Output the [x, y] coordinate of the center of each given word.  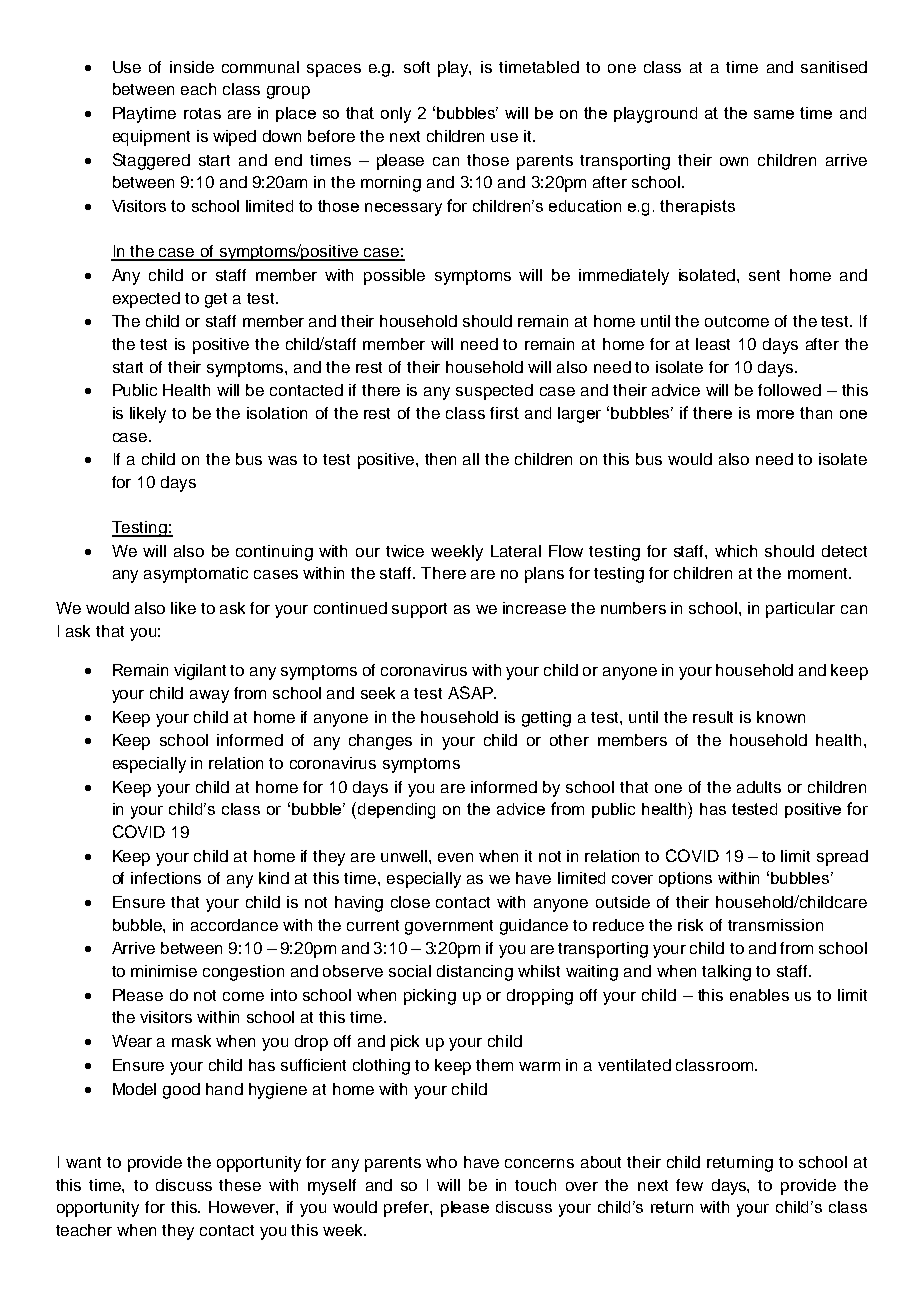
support [419, 610]
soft [417, 67]
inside [192, 67]
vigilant [200, 672]
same [774, 114]
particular [800, 610]
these [240, 1185]
